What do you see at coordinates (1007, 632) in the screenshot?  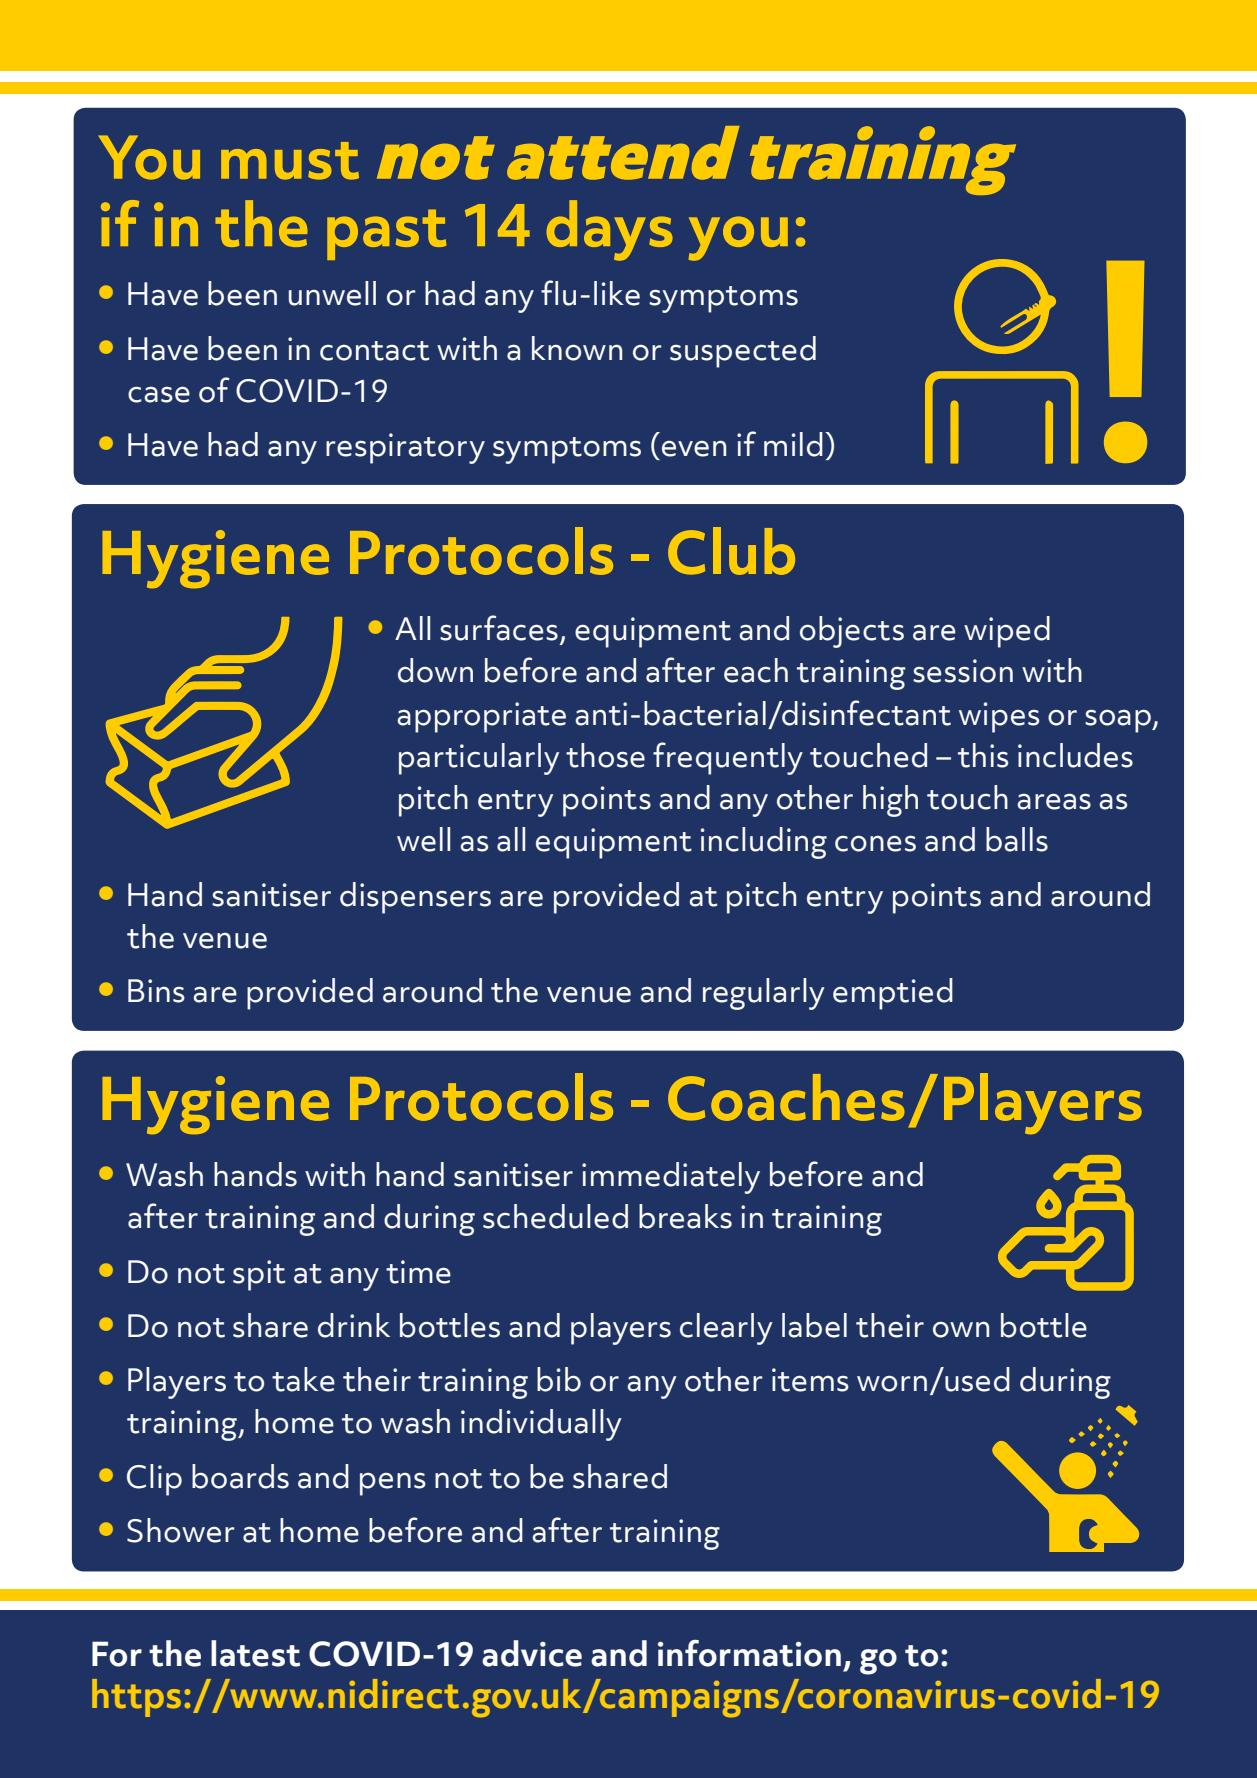 I see `wiped` at bounding box center [1007, 632].
